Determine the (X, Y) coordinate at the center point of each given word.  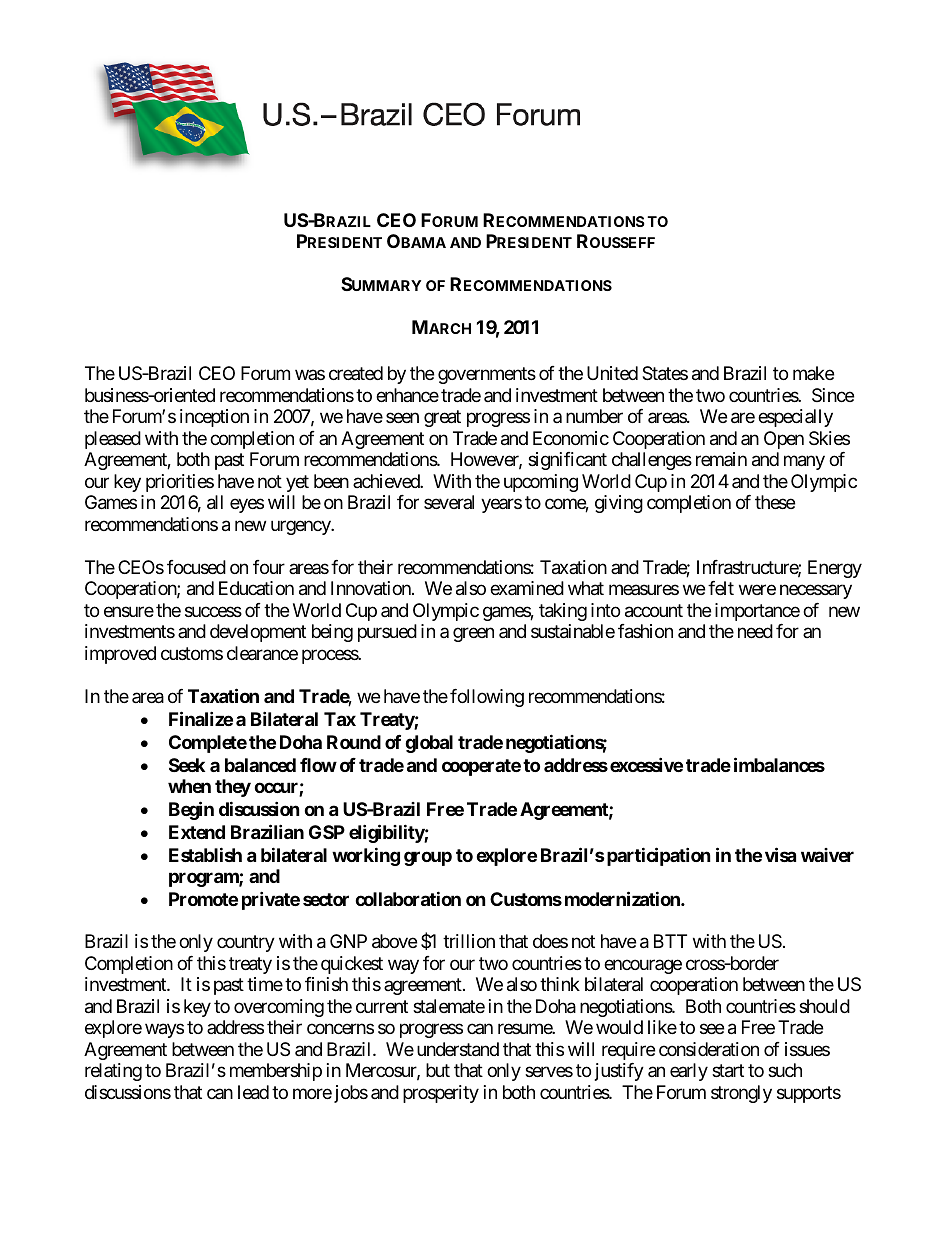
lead (253, 1092)
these (775, 502)
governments (487, 376)
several (449, 502)
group (428, 858)
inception (214, 418)
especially (795, 418)
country (246, 944)
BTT (670, 941)
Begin (191, 810)
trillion (469, 941)
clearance (262, 653)
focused (196, 567)
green (473, 635)
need (755, 631)
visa (780, 854)
